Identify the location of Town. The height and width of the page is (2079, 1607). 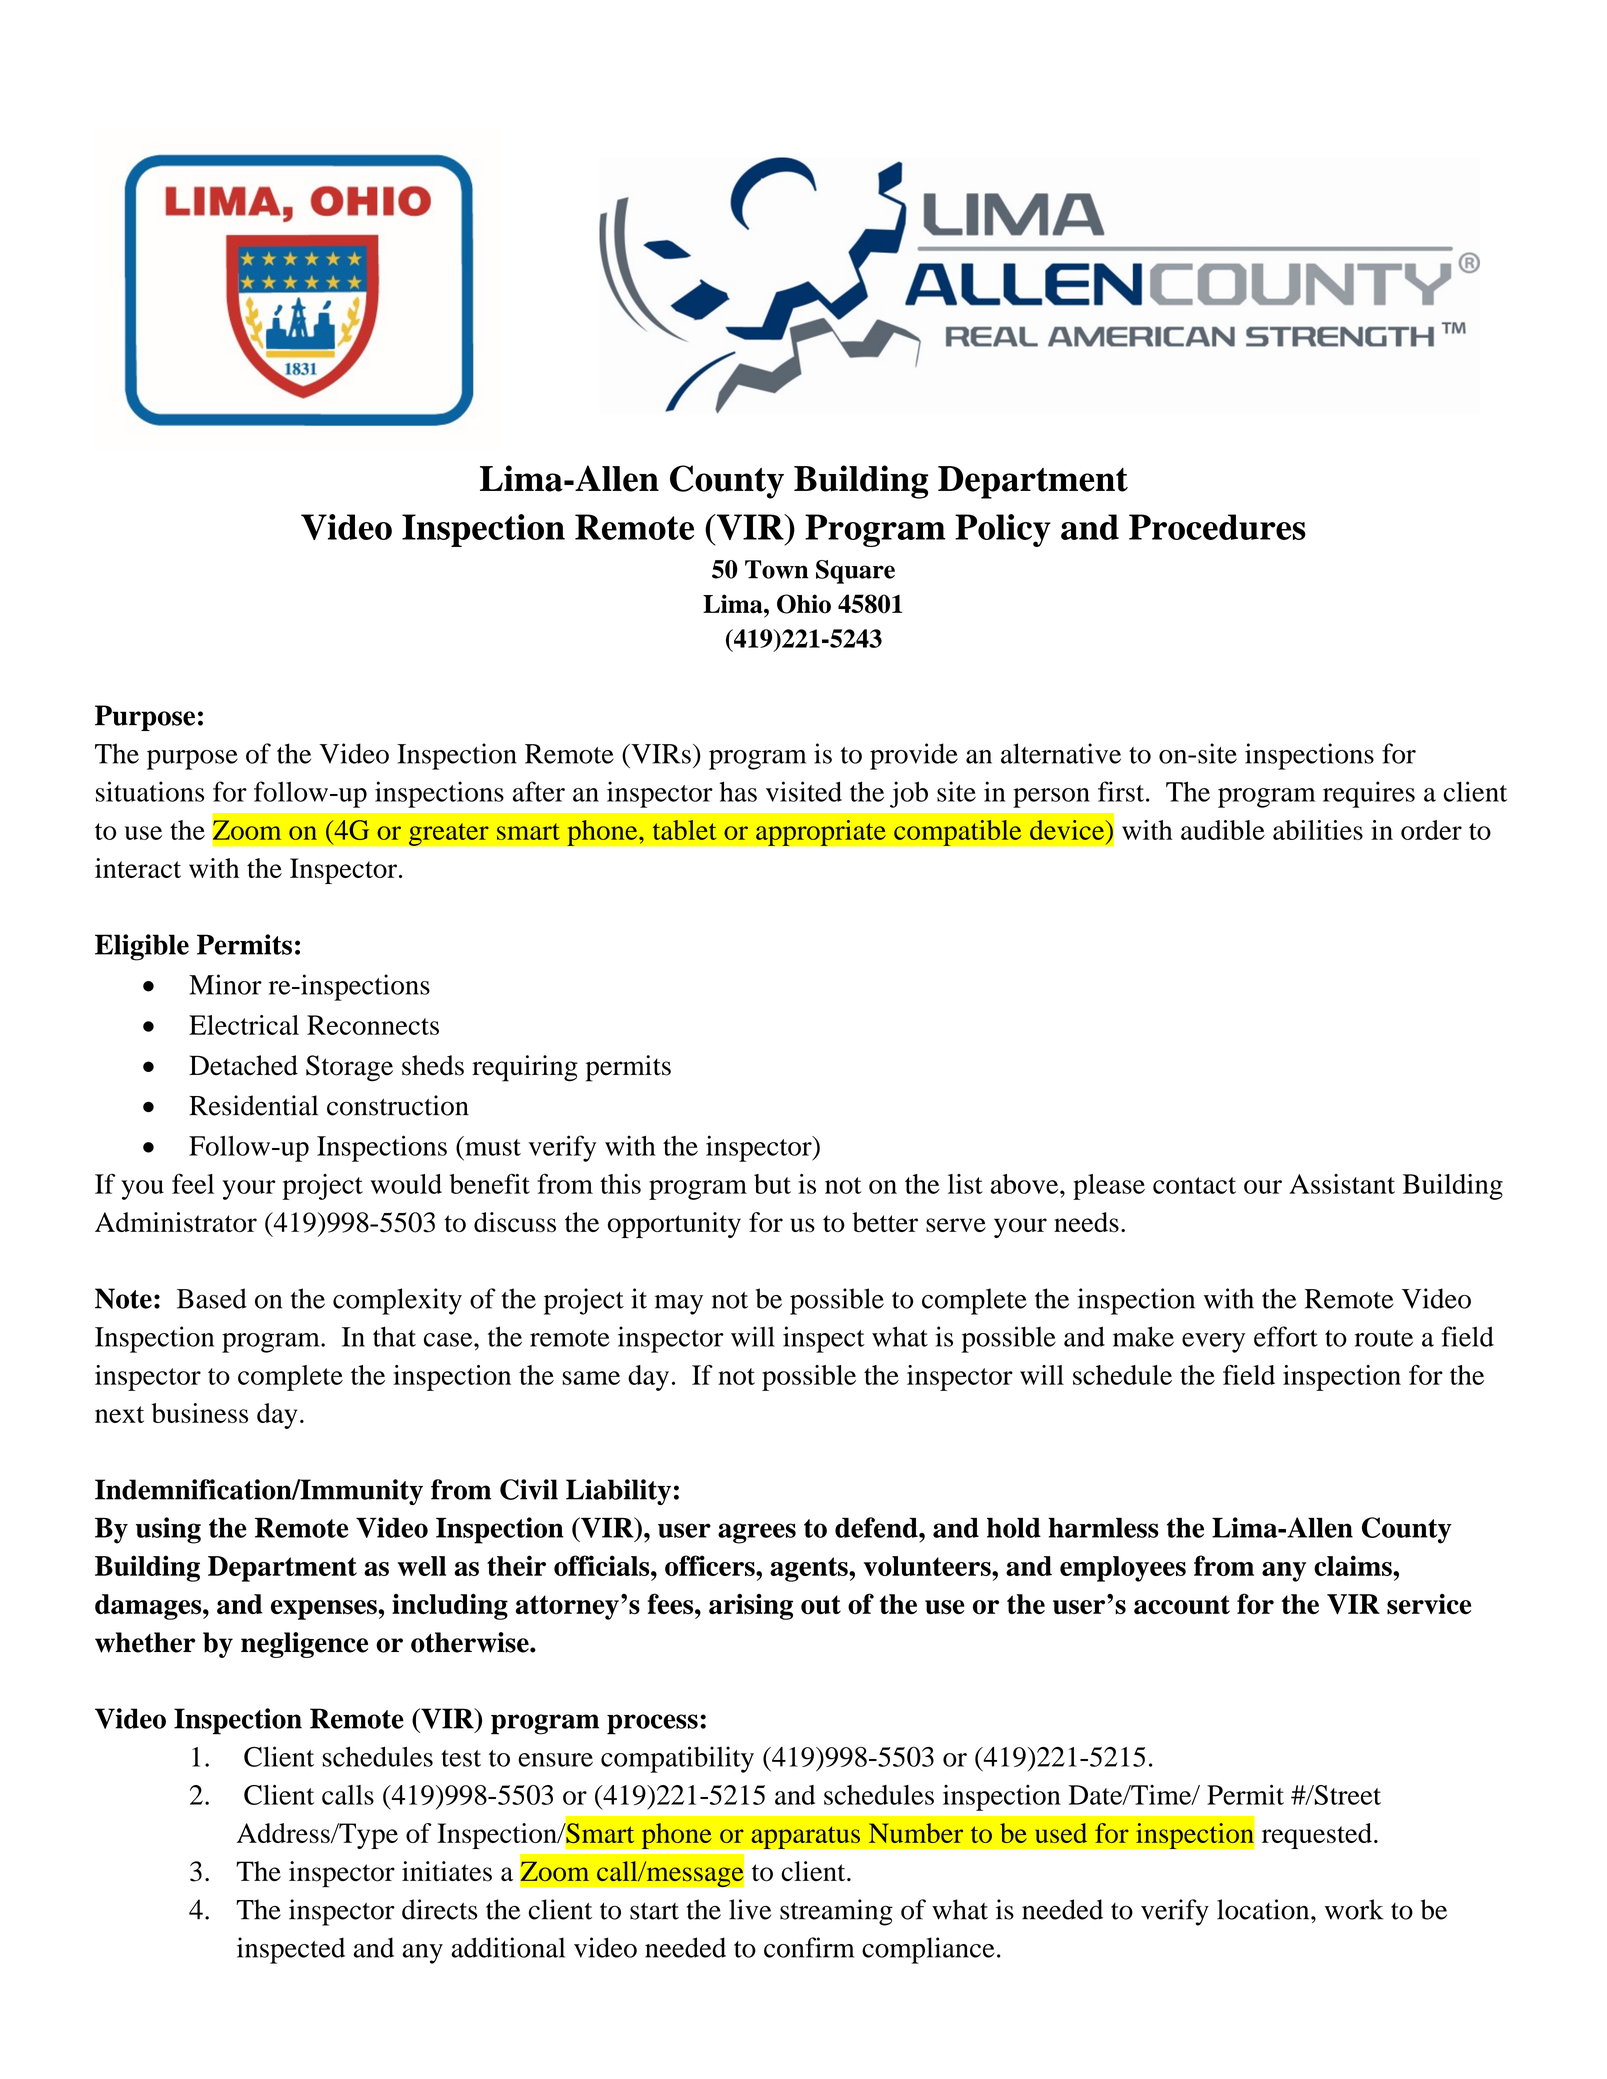
(777, 569).
